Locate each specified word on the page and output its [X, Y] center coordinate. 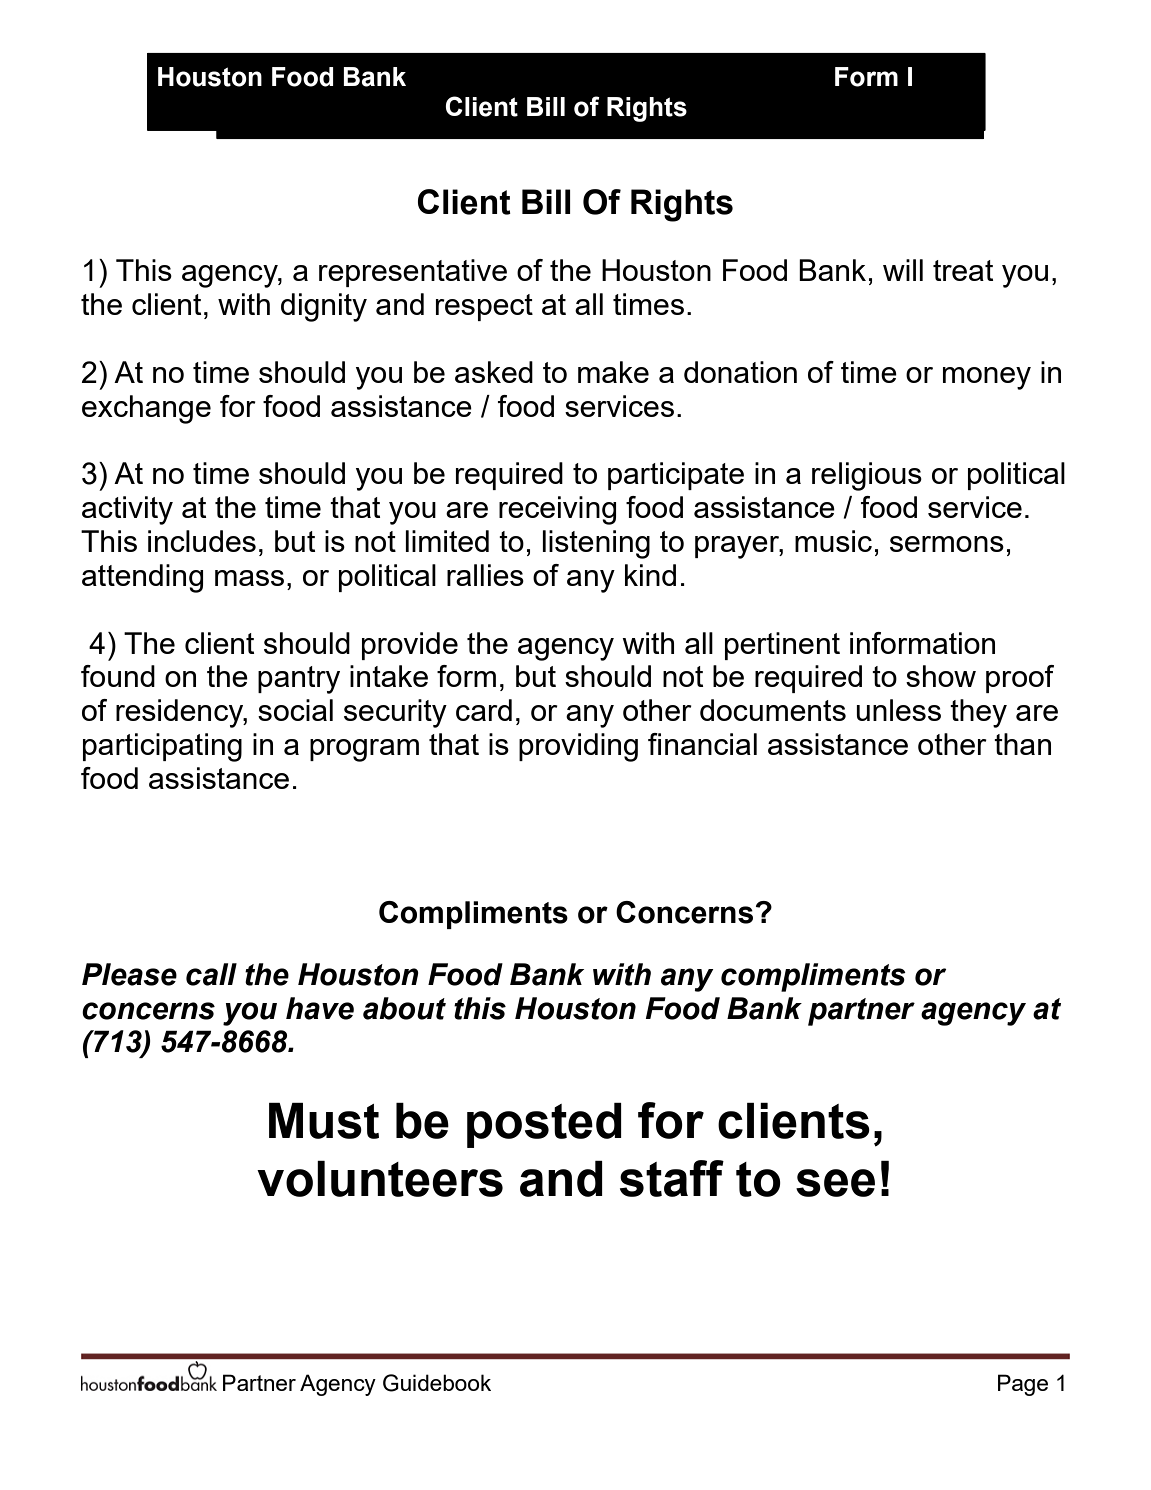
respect [484, 307]
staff [672, 1178]
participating [162, 747]
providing [578, 747]
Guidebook [437, 1383]
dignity [324, 307]
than [1022, 744]
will [903, 270]
